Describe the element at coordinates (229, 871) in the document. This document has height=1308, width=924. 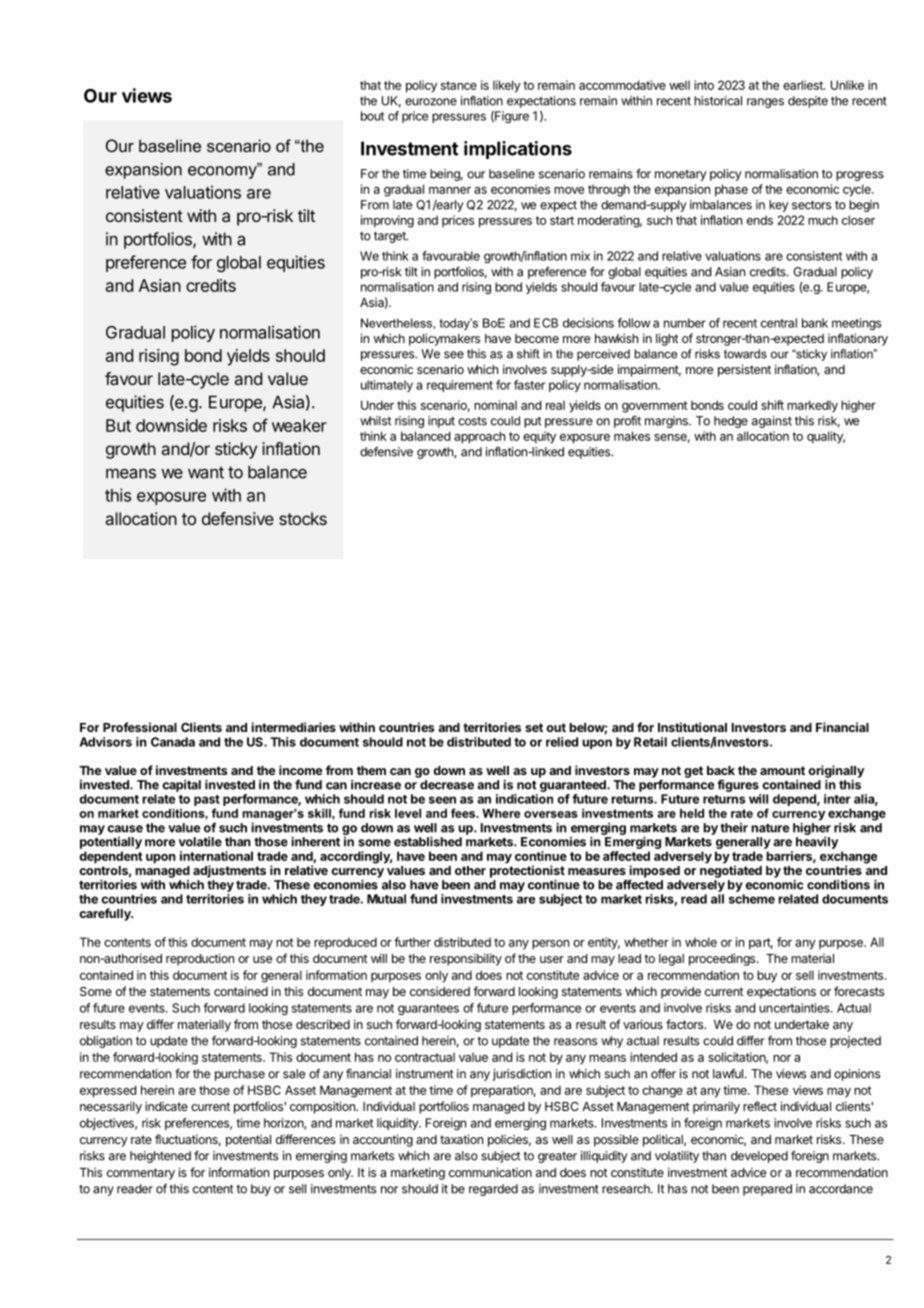
I see `adjustments` at that location.
